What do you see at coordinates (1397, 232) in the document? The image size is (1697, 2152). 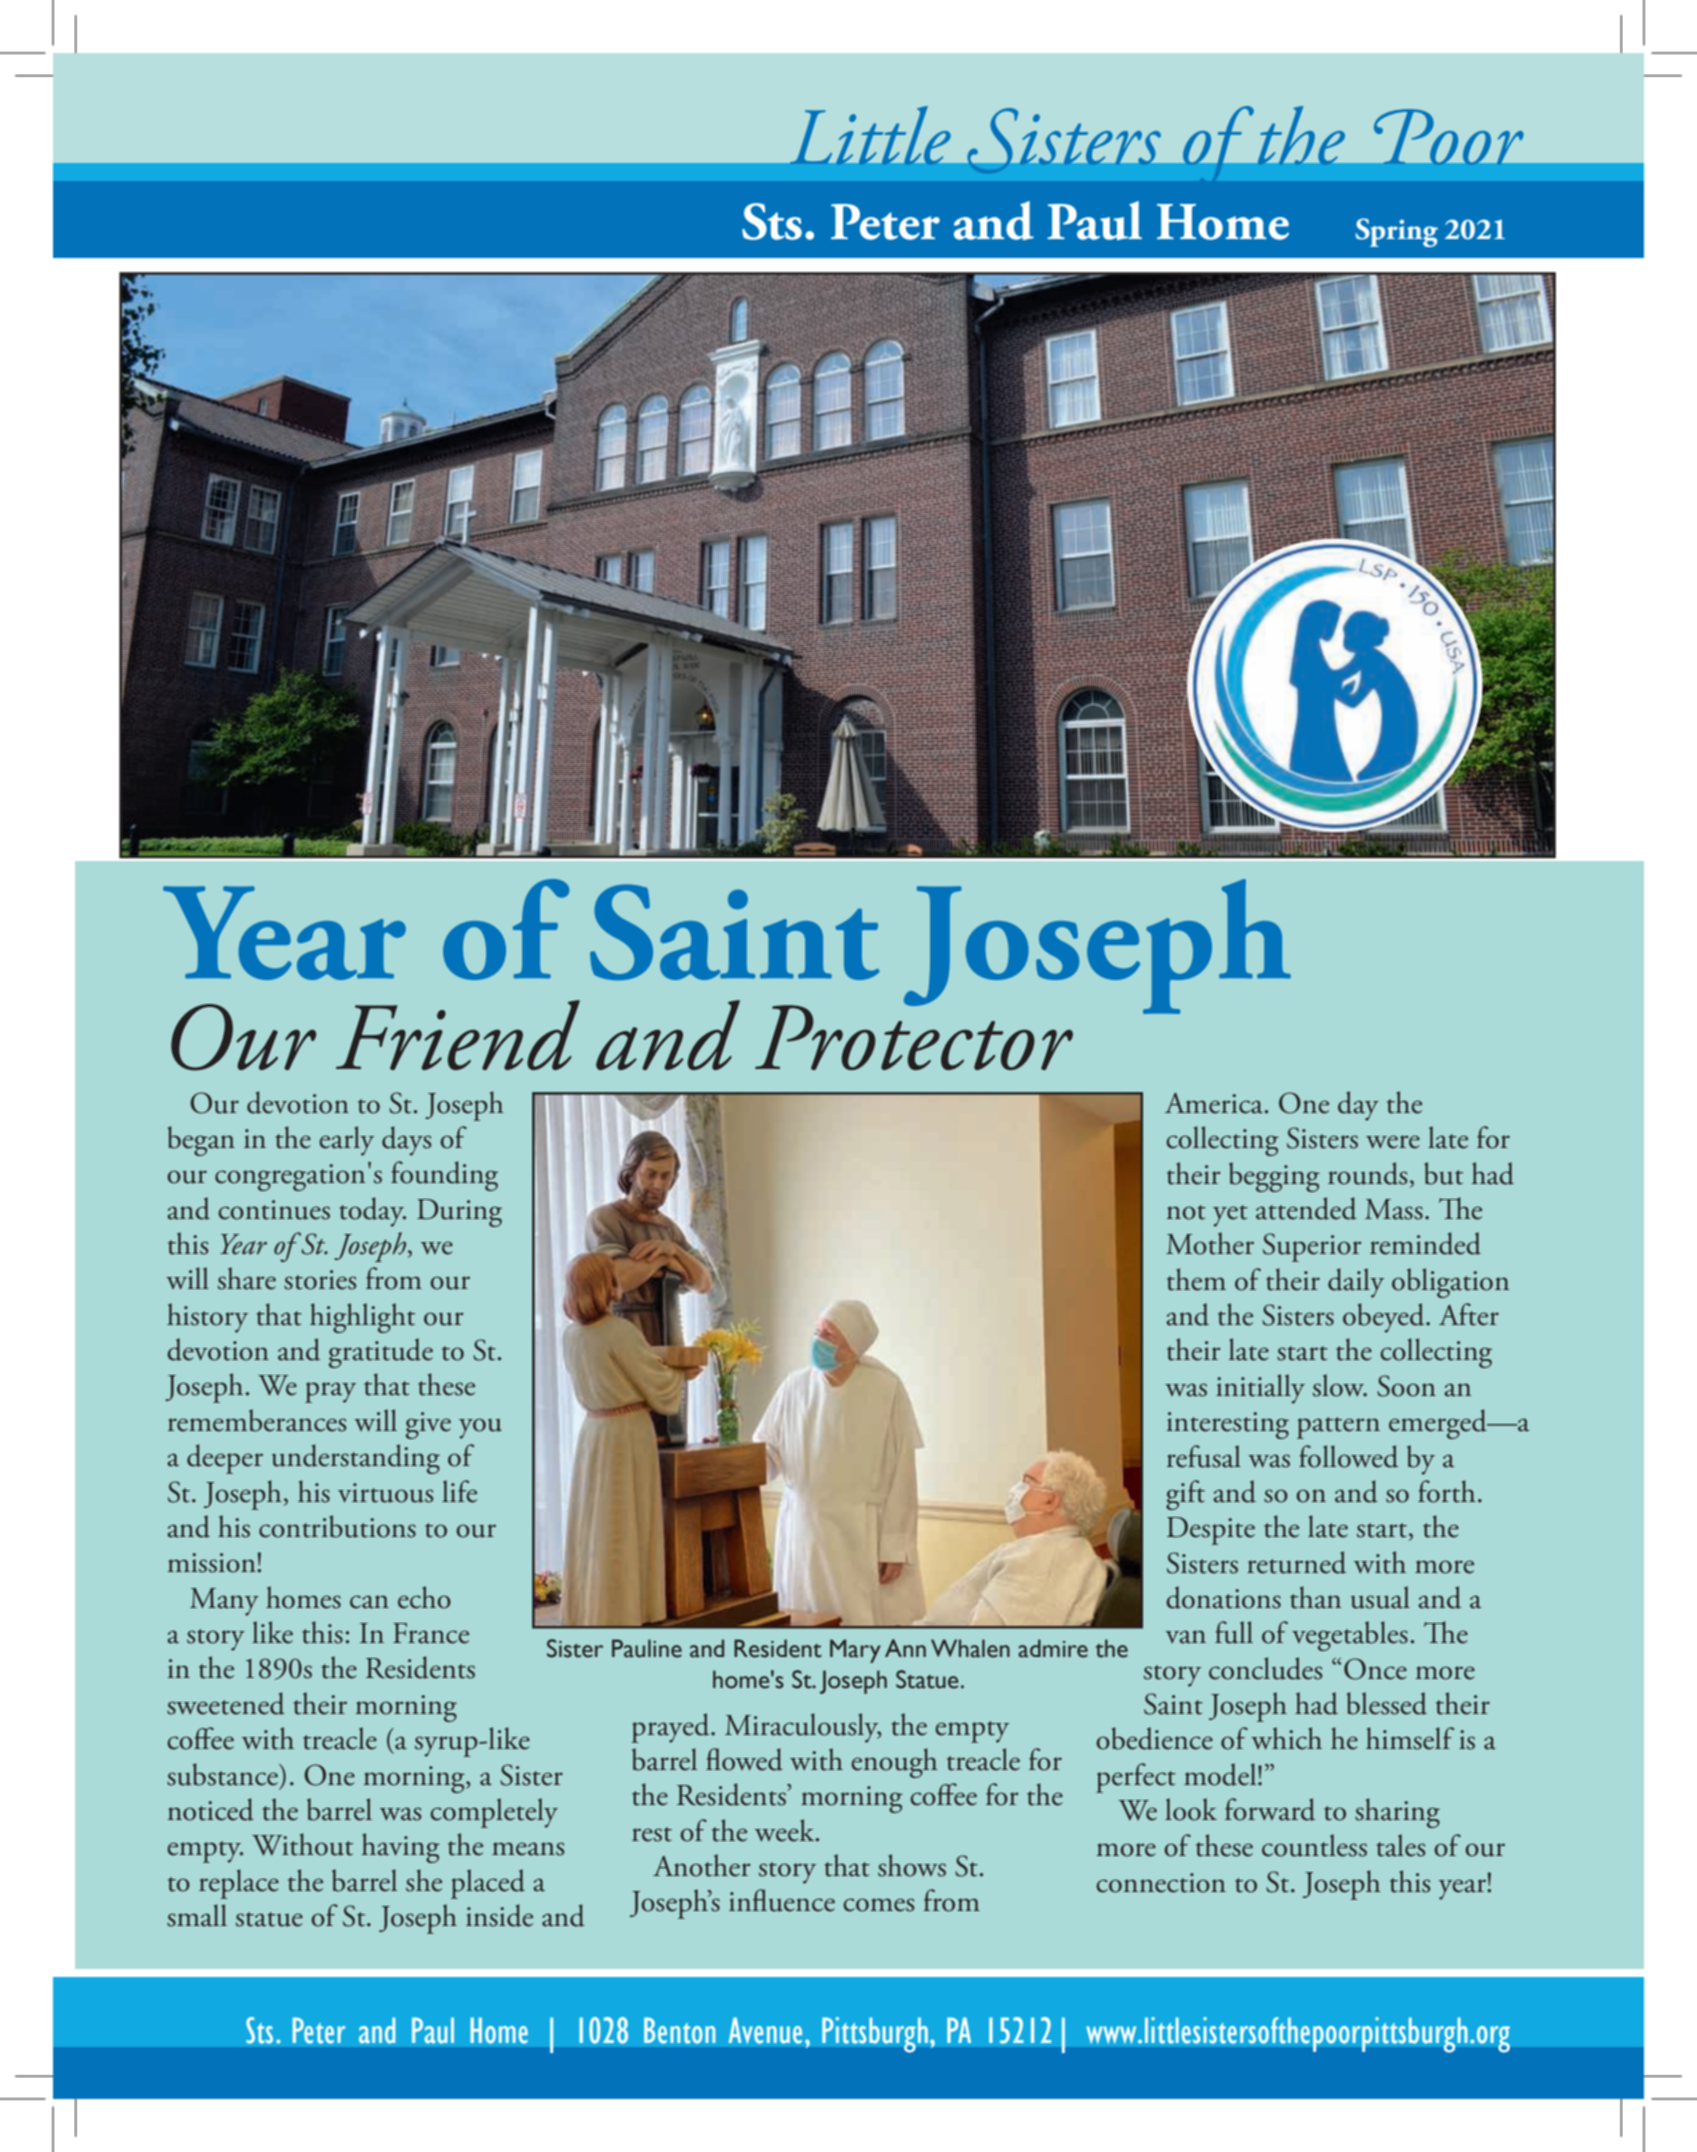 I see `Spring` at bounding box center [1397, 232].
